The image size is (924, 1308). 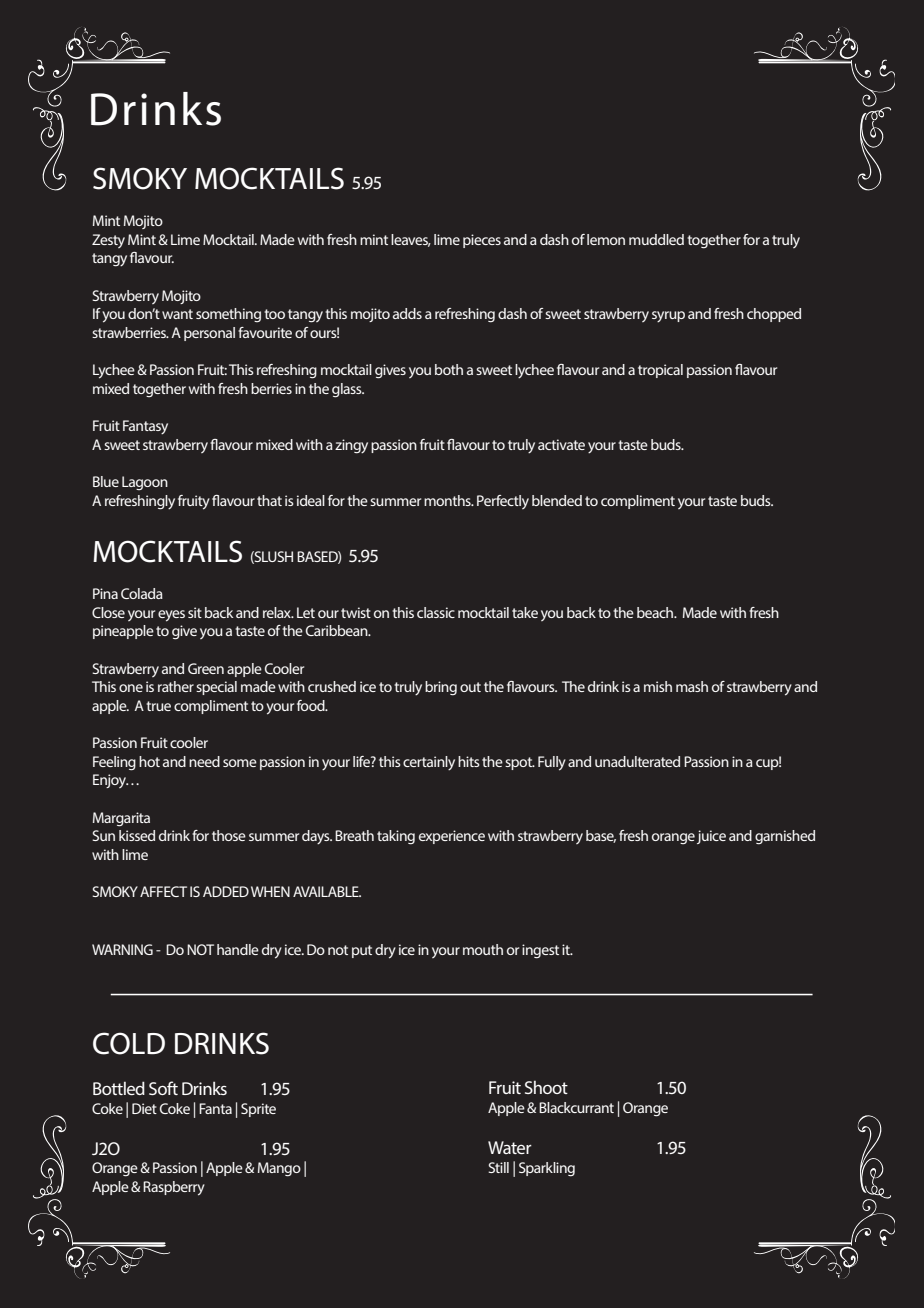 I want to click on muddled, so click(x=656, y=239).
